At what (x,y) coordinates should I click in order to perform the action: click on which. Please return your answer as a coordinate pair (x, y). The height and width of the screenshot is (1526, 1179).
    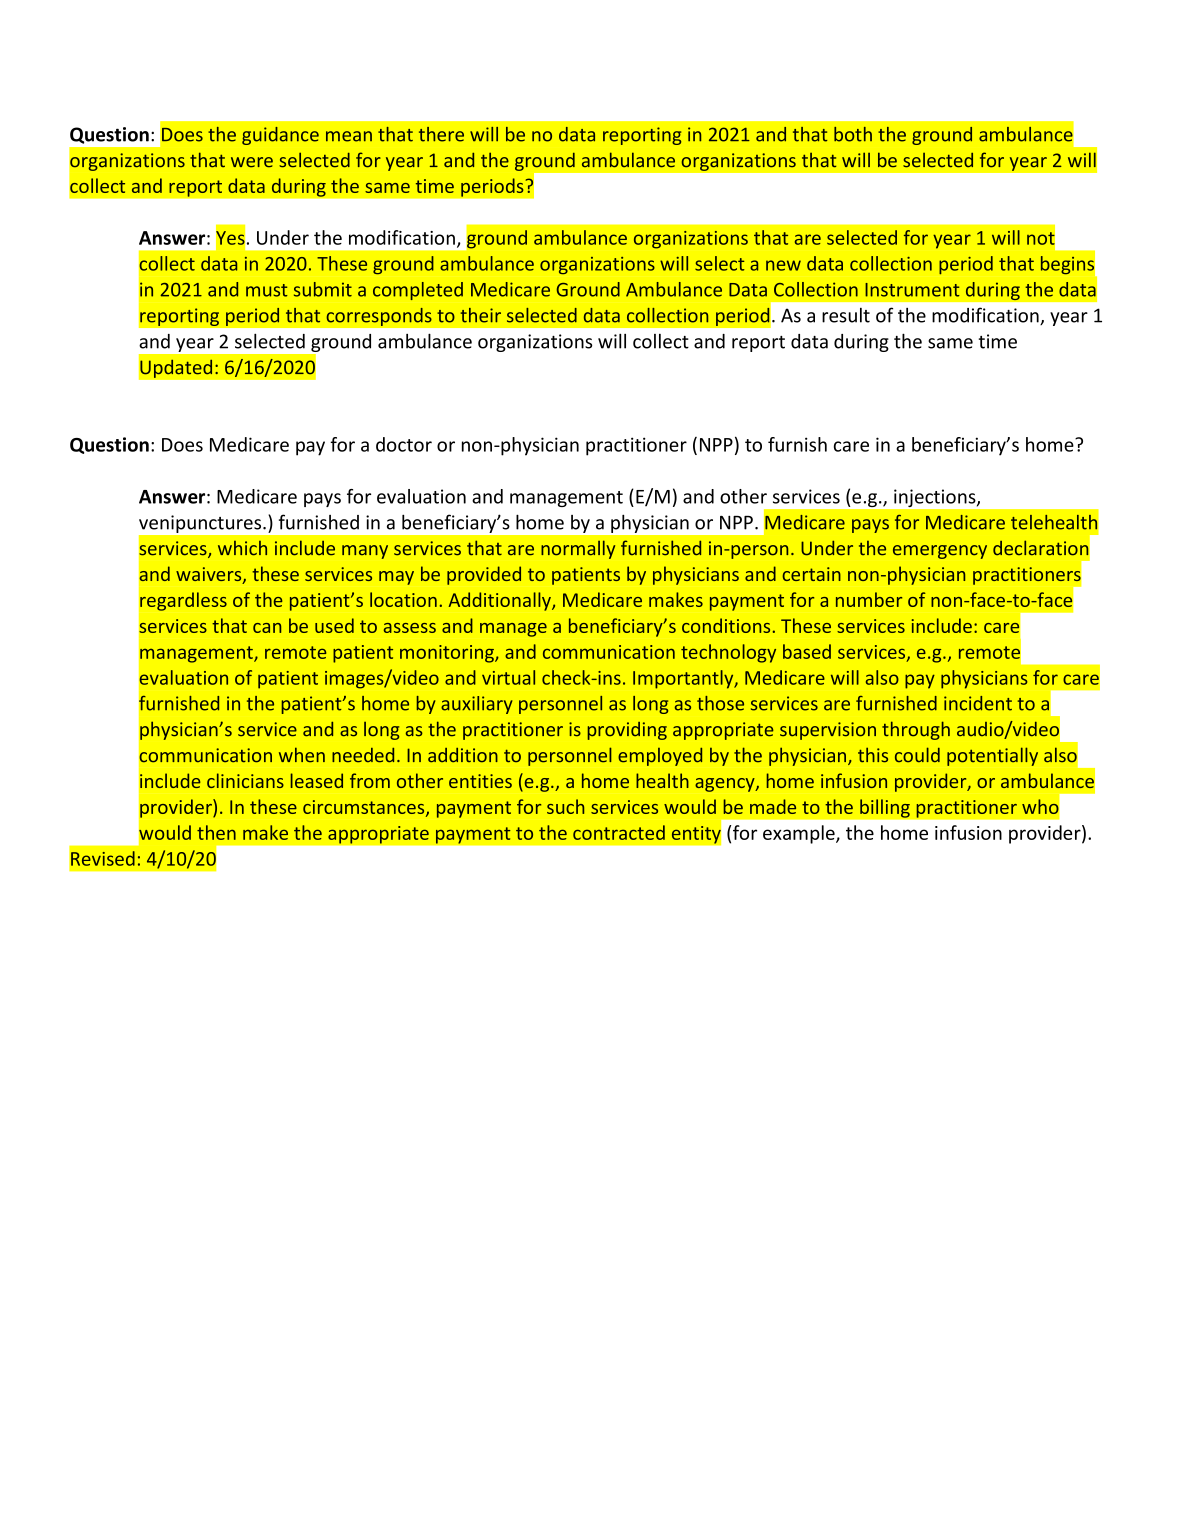
    Looking at the image, I should click on (242, 548).
